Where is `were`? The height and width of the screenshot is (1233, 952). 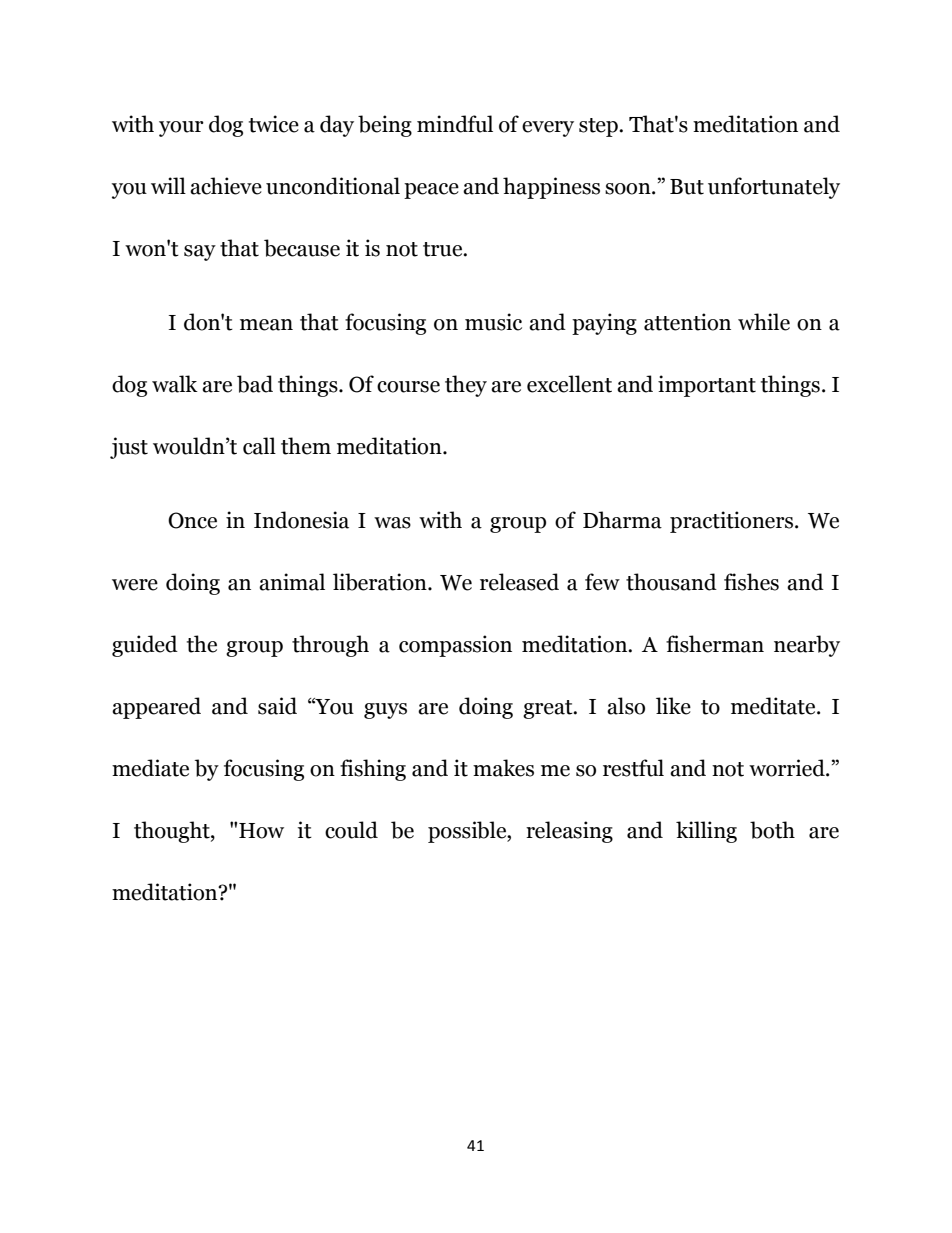 were is located at coordinates (135, 585).
